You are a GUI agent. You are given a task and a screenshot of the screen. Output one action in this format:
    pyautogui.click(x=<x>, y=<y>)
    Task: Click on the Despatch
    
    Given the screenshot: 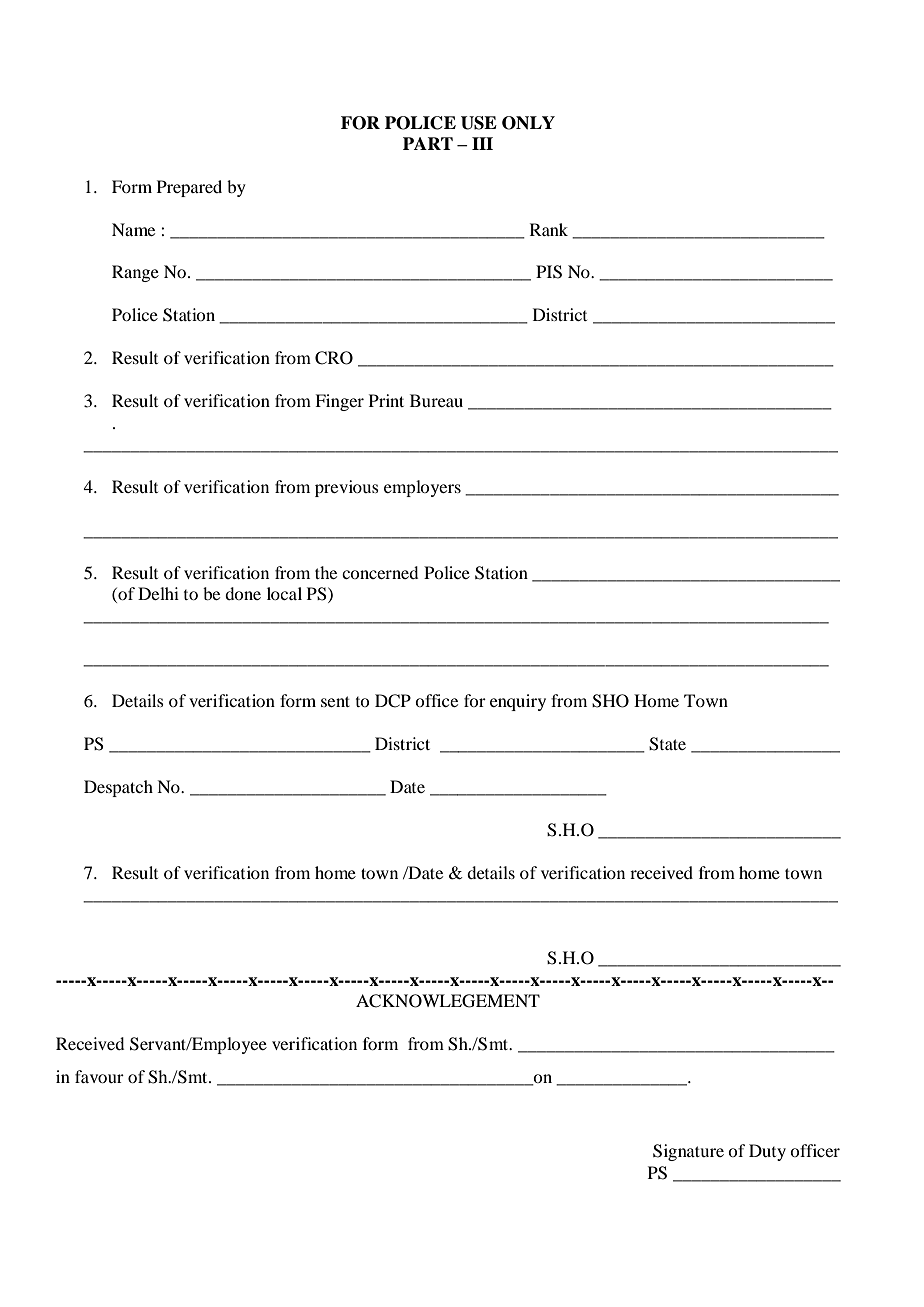 What is the action you would take?
    pyautogui.click(x=118, y=788)
